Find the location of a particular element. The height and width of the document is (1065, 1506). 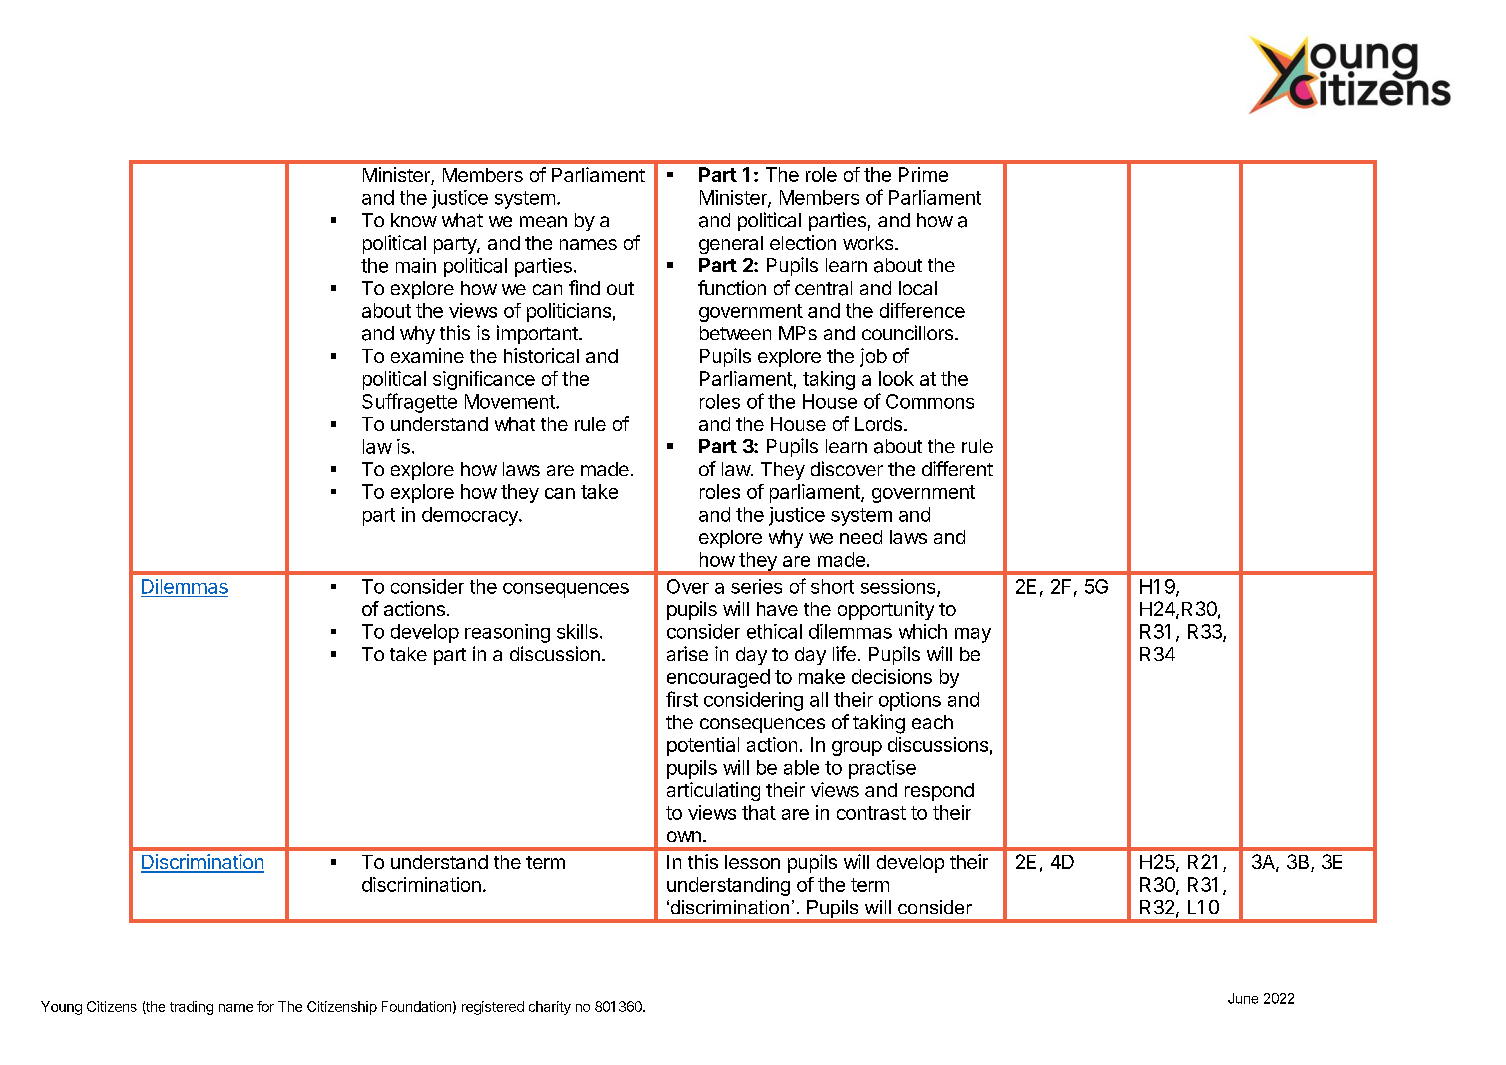

Prime is located at coordinates (923, 174).
